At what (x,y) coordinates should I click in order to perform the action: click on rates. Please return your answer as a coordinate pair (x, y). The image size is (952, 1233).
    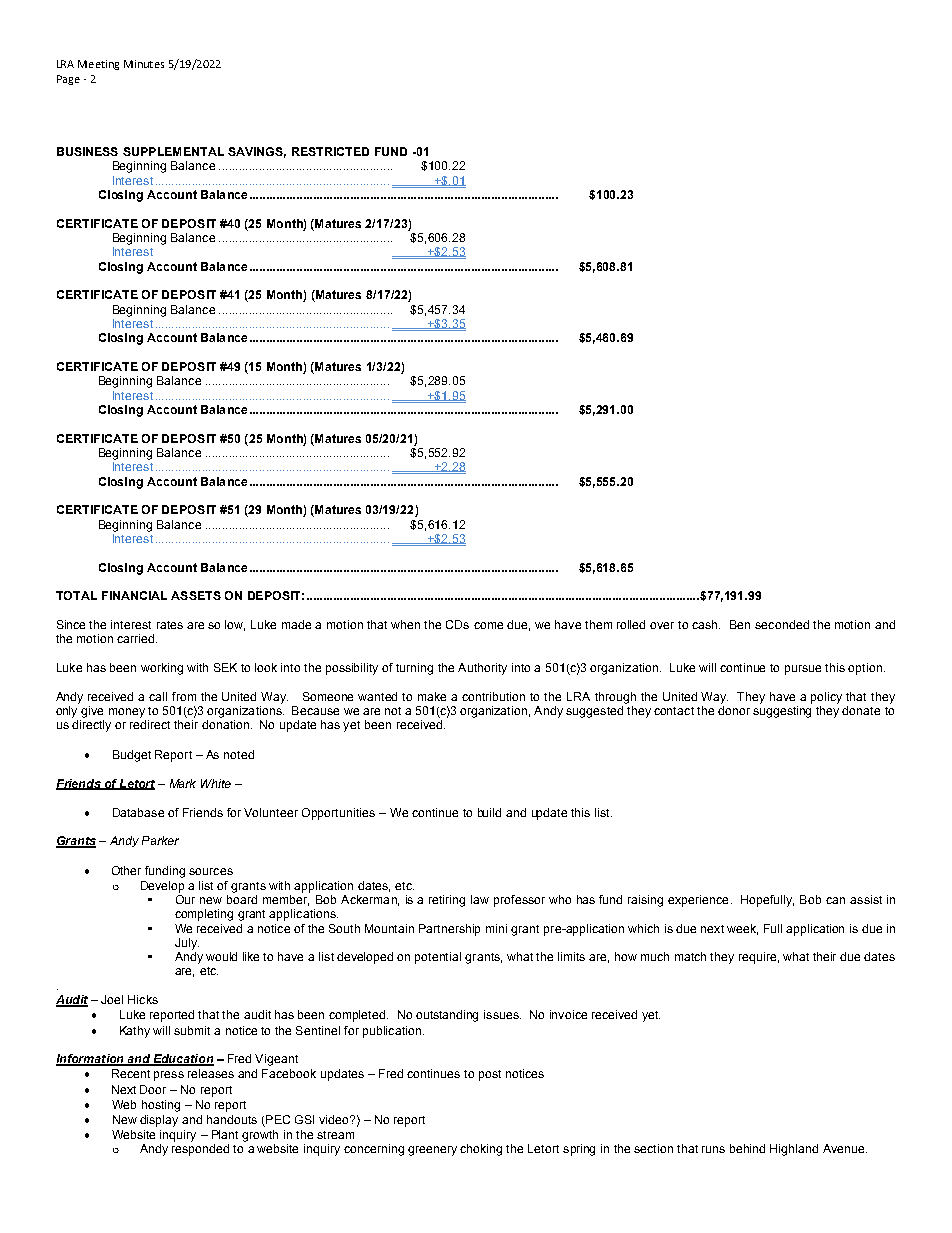
    Looking at the image, I should click on (170, 625).
